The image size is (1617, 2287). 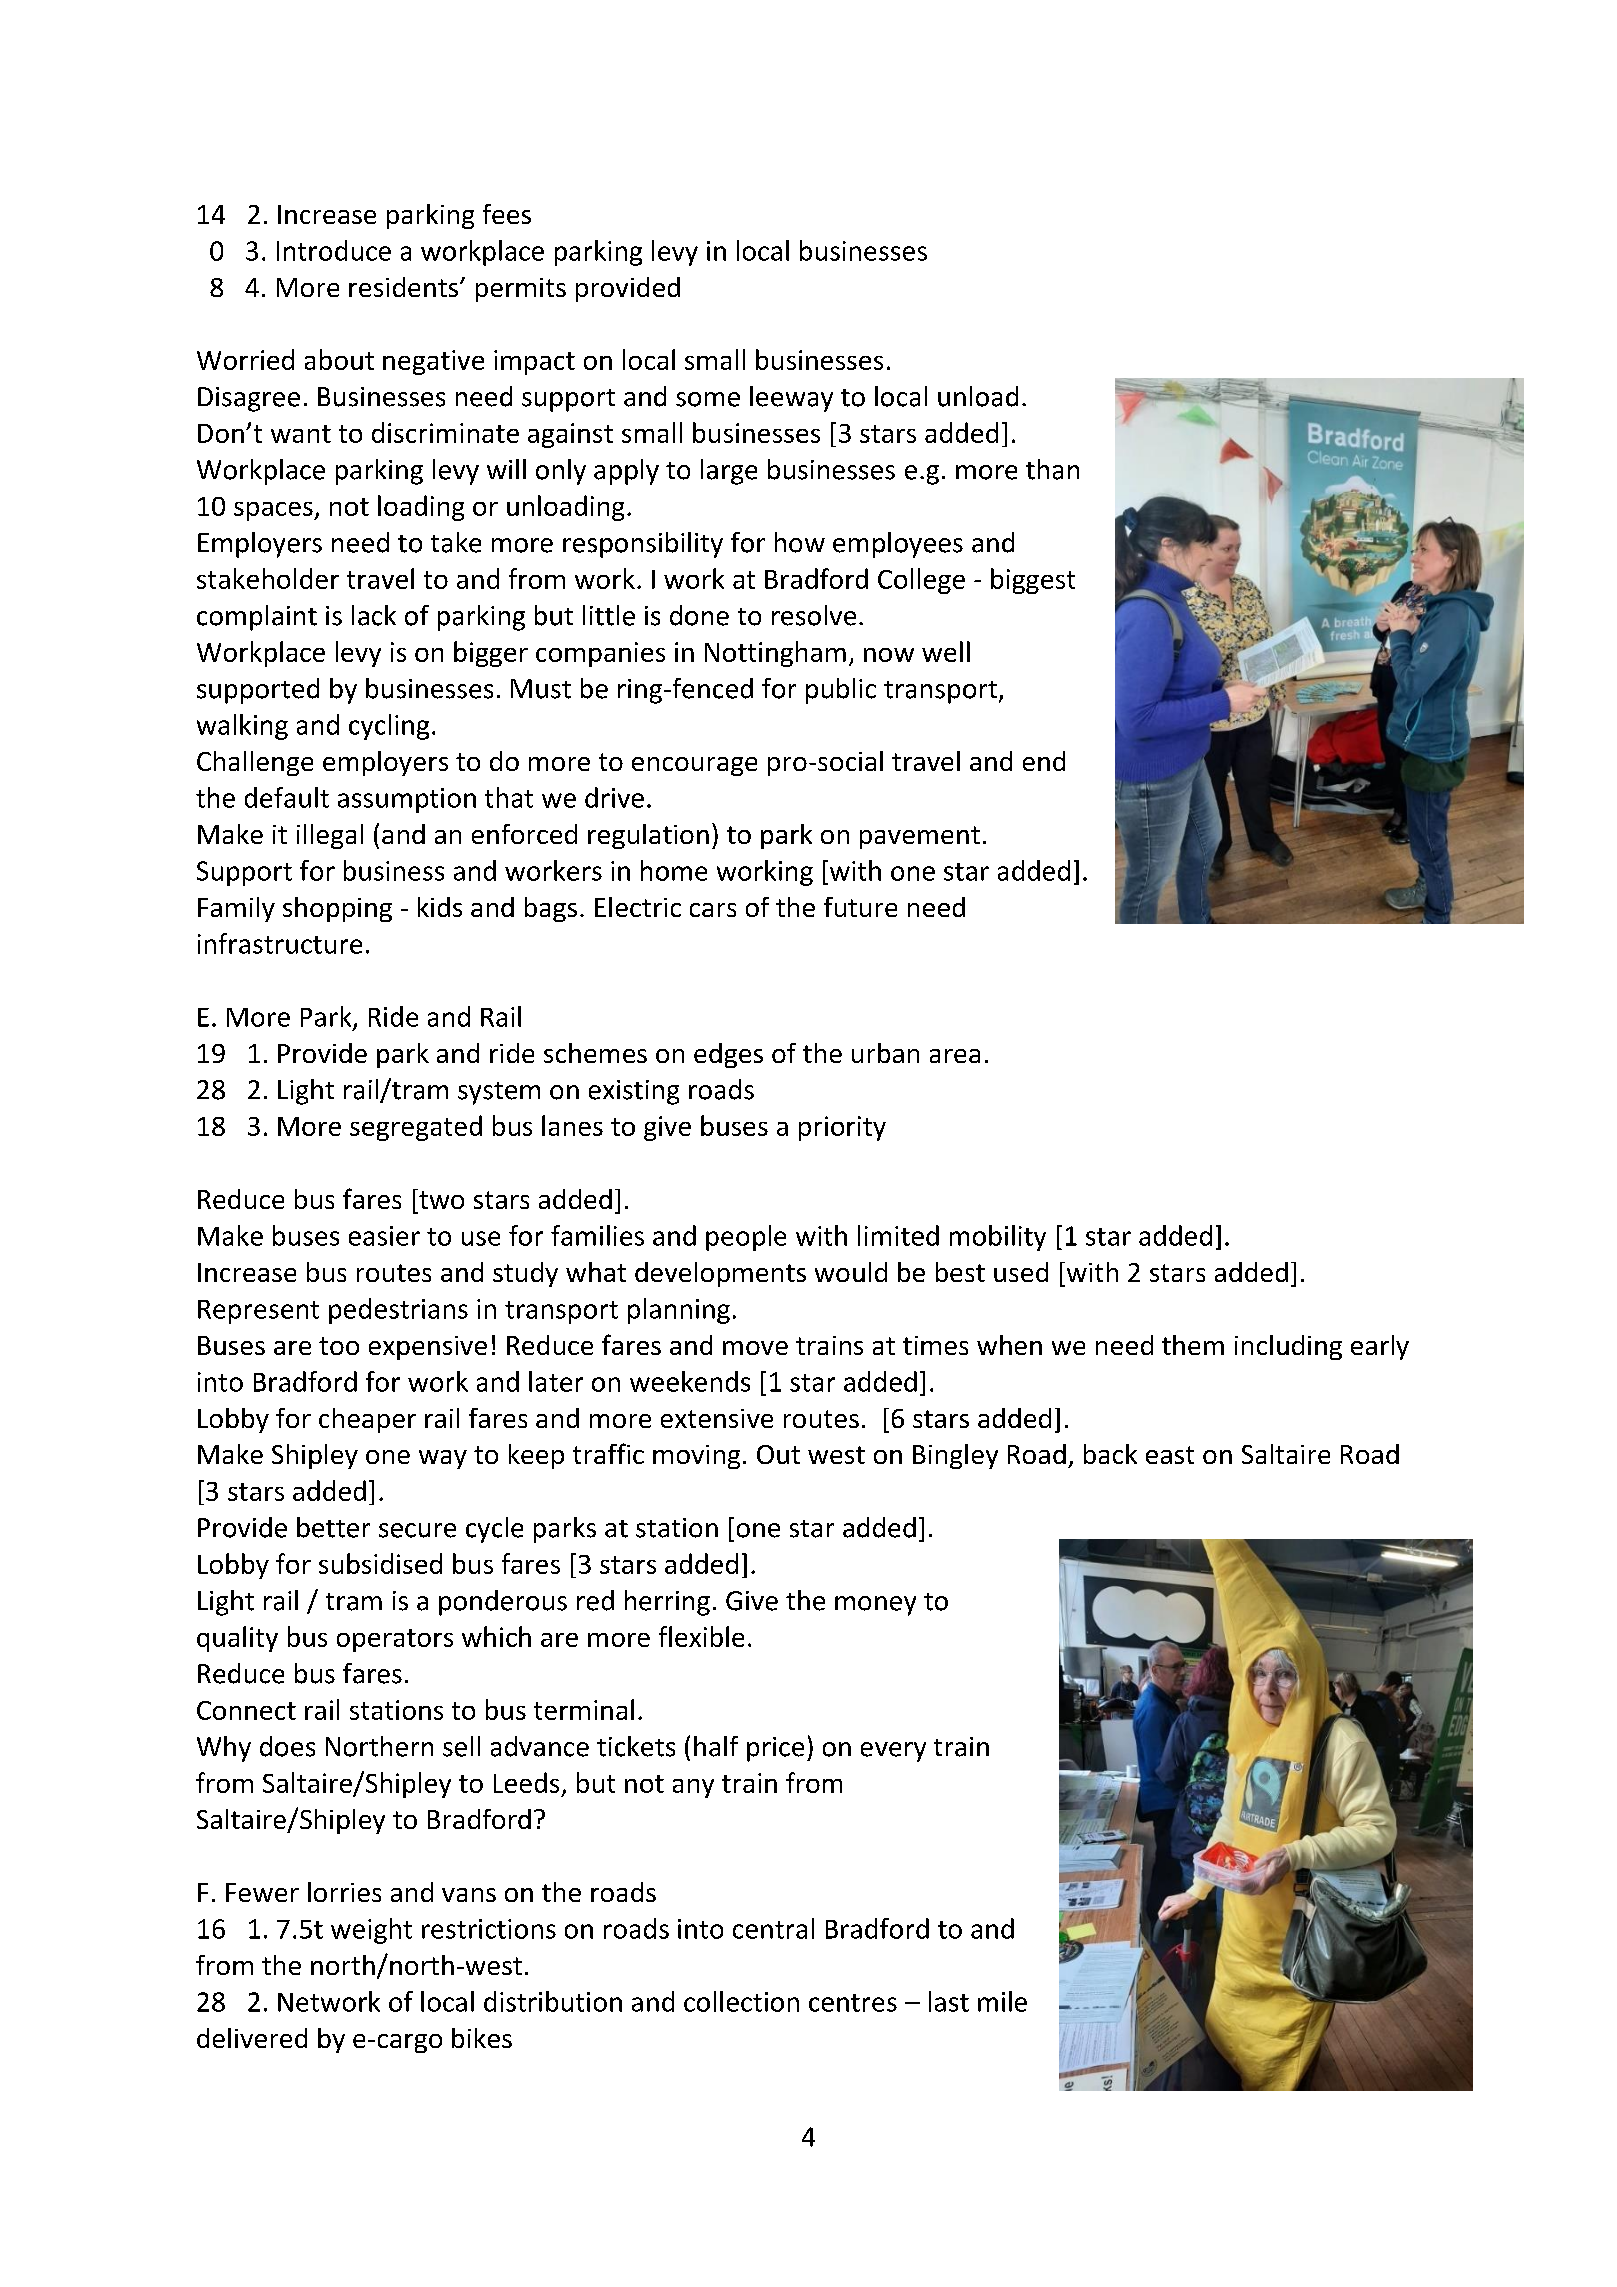 What do you see at coordinates (334, 250) in the screenshot?
I see `Introduce` at bounding box center [334, 250].
